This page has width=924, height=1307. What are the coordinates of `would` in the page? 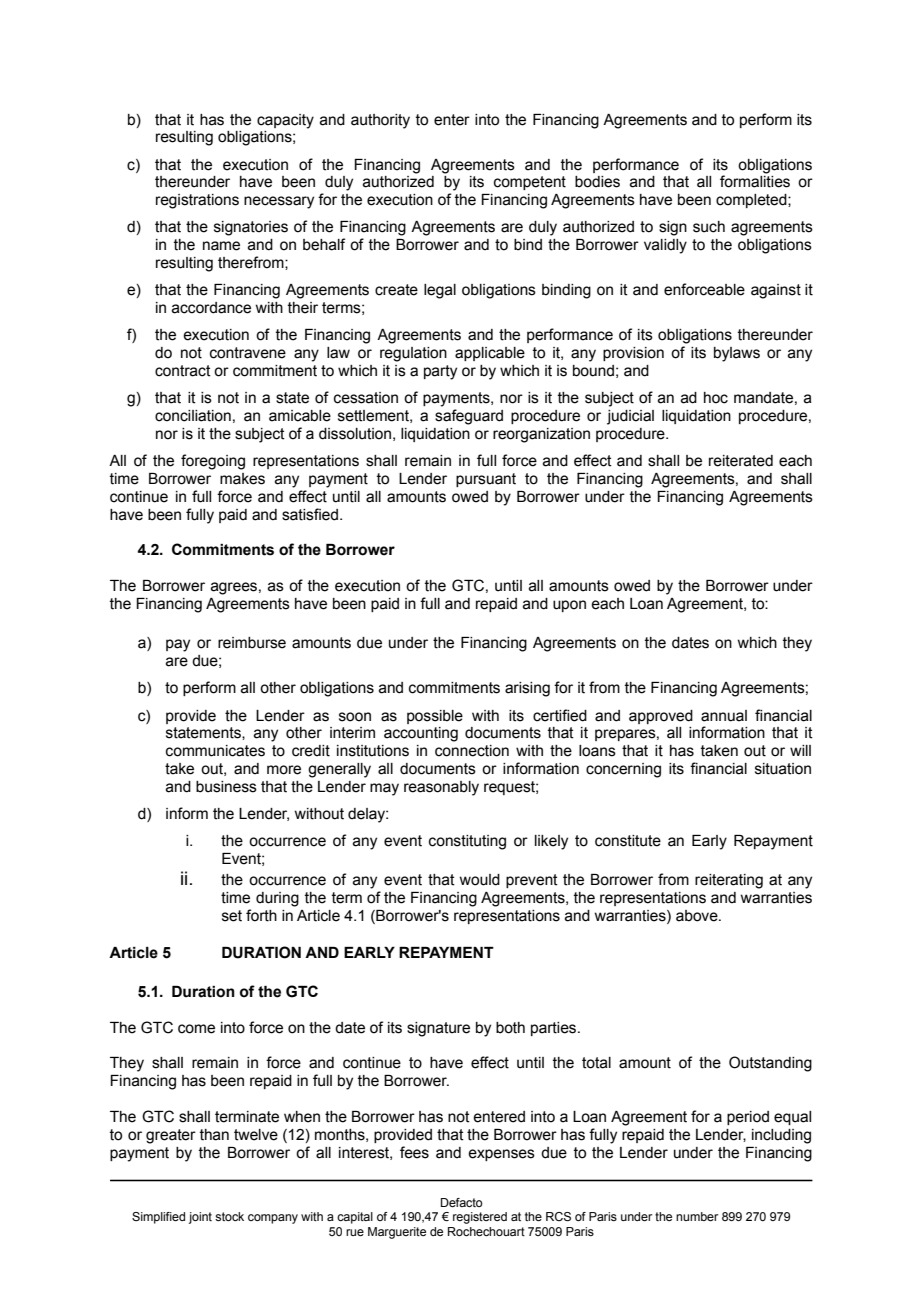 It's located at (479, 880).
